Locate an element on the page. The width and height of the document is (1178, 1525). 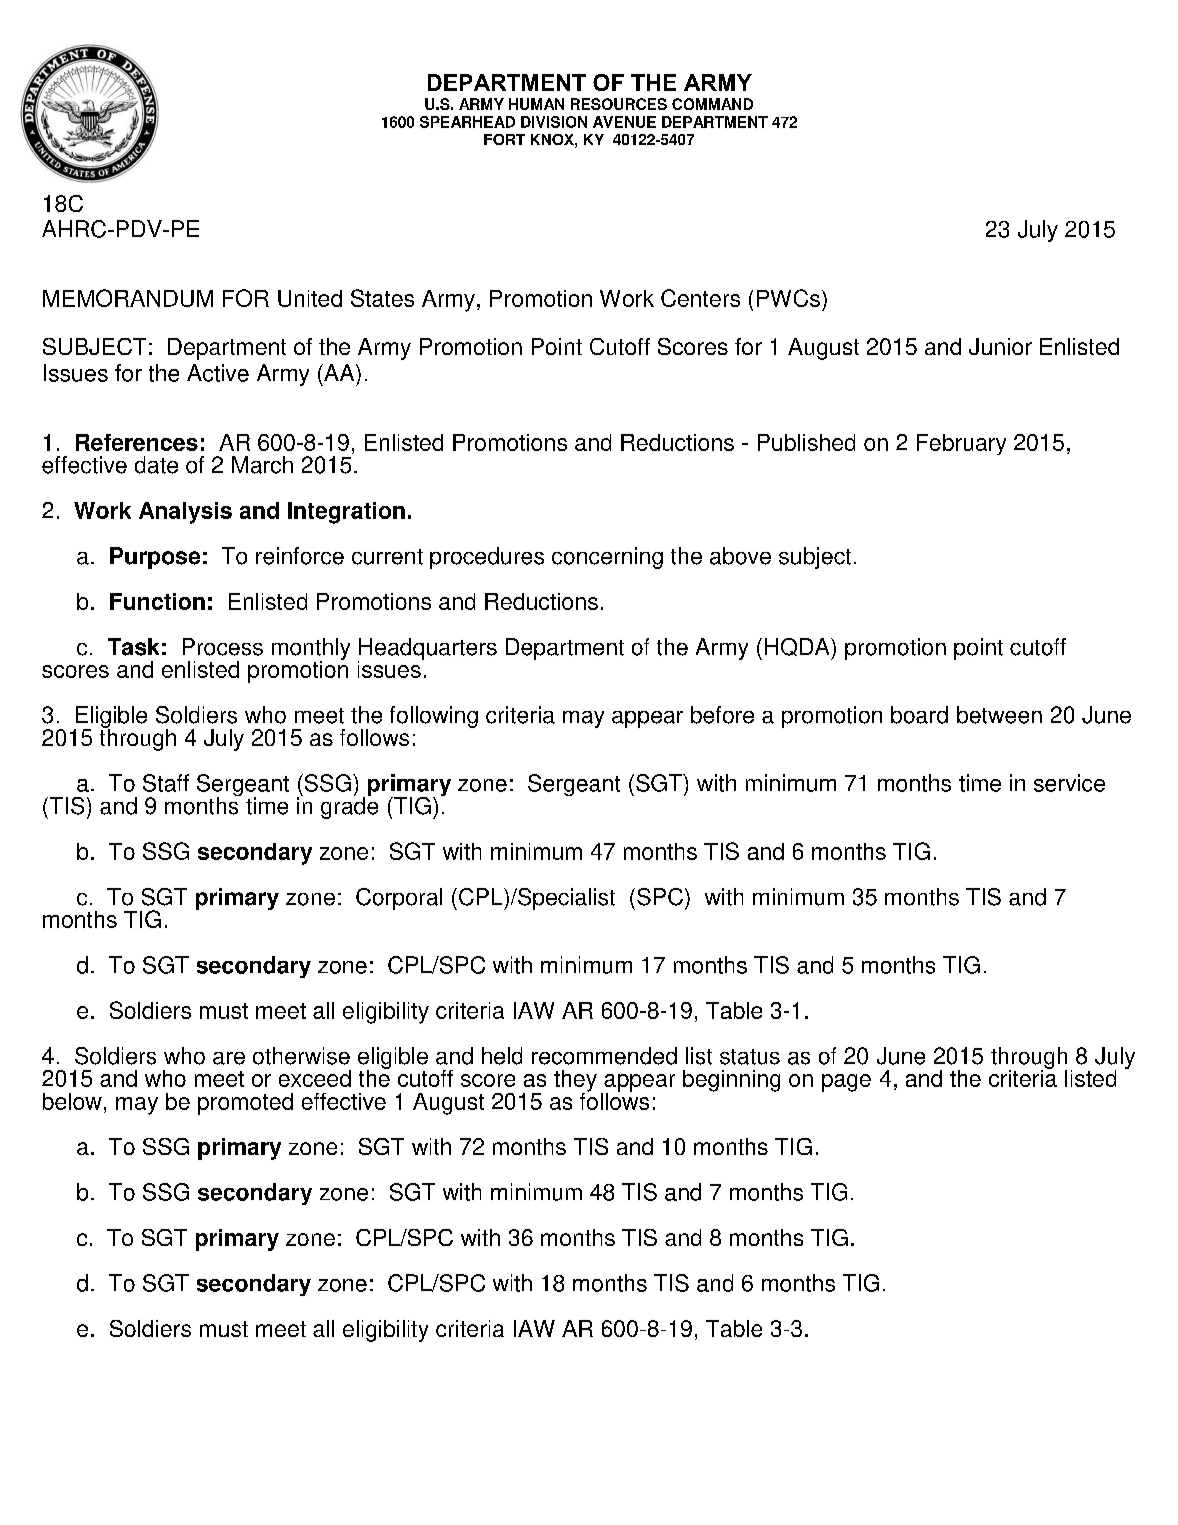
concerning is located at coordinates (607, 558).
